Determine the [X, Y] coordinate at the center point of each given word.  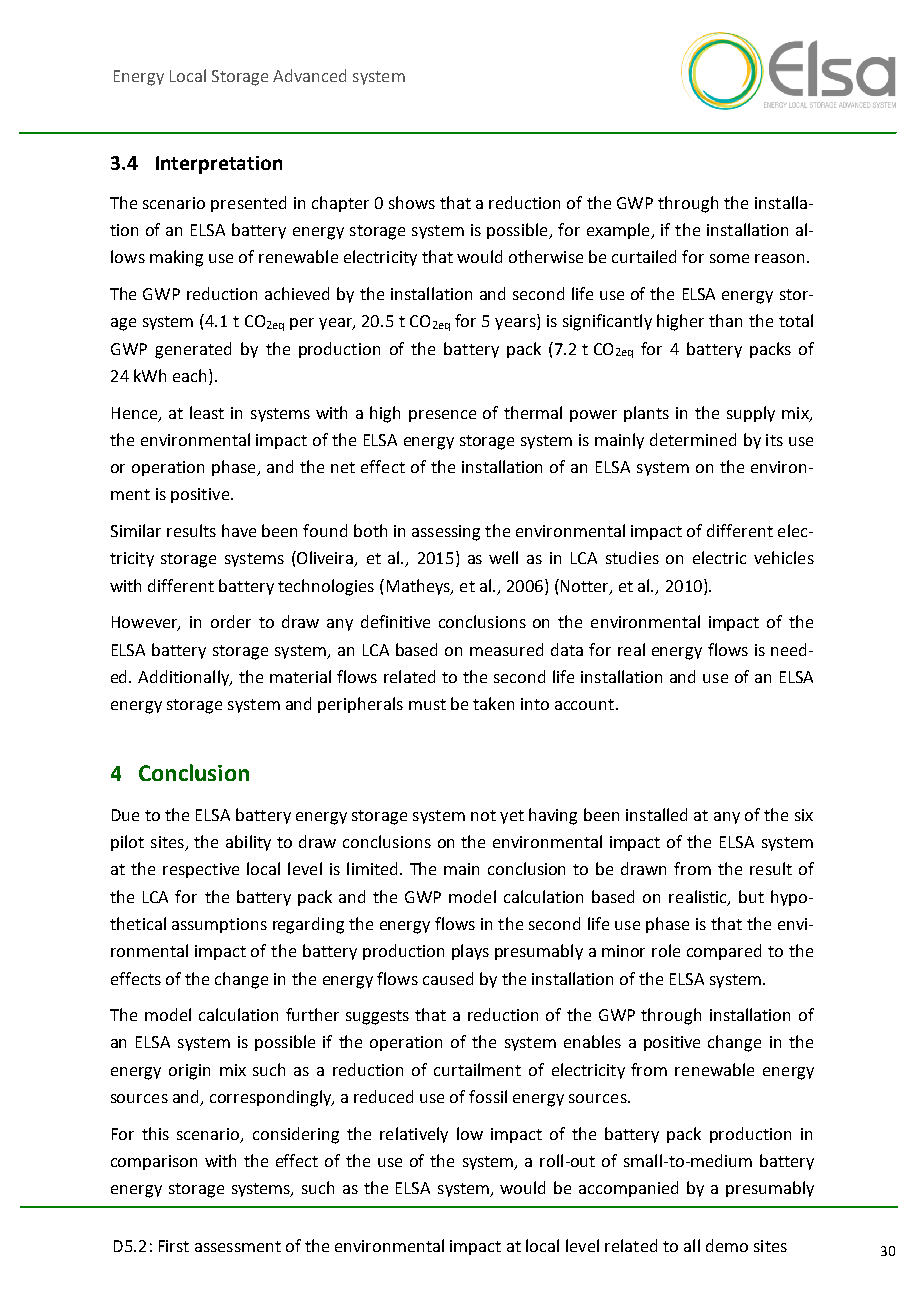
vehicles [784, 557]
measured [506, 649]
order [231, 621]
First [174, 1246]
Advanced [309, 75]
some [729, 258]
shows [412, 202]
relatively [414, 1135]
